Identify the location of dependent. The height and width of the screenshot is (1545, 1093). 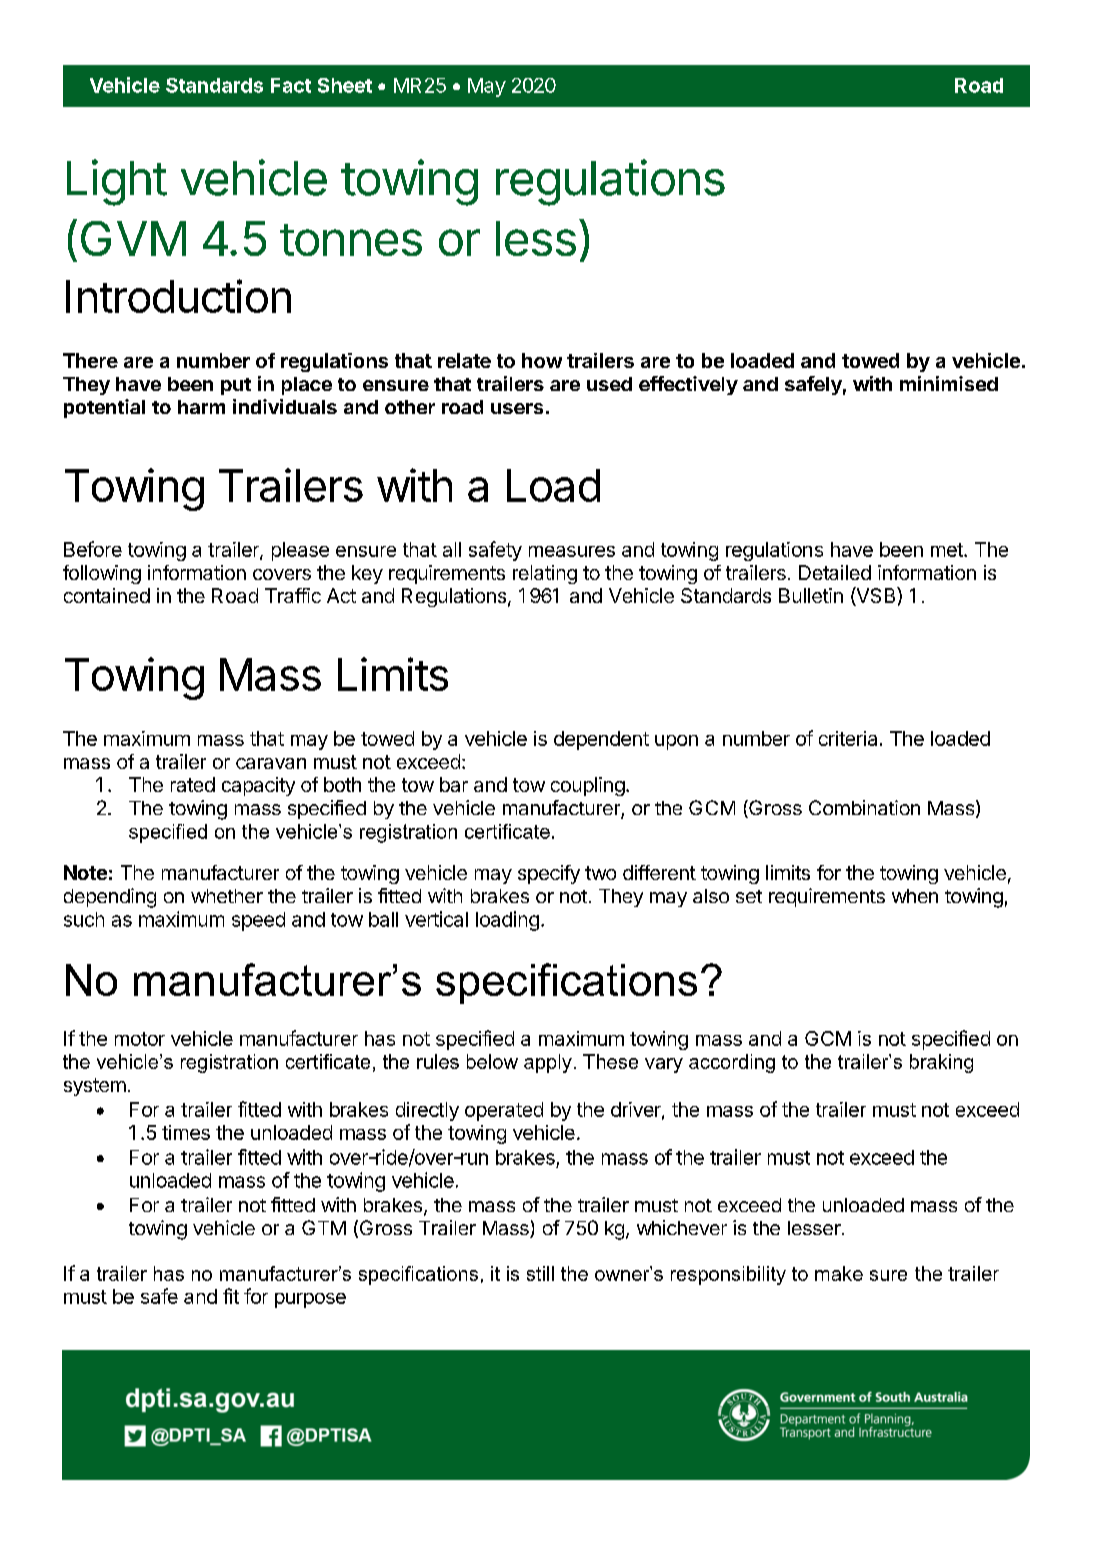
(601, 740).
